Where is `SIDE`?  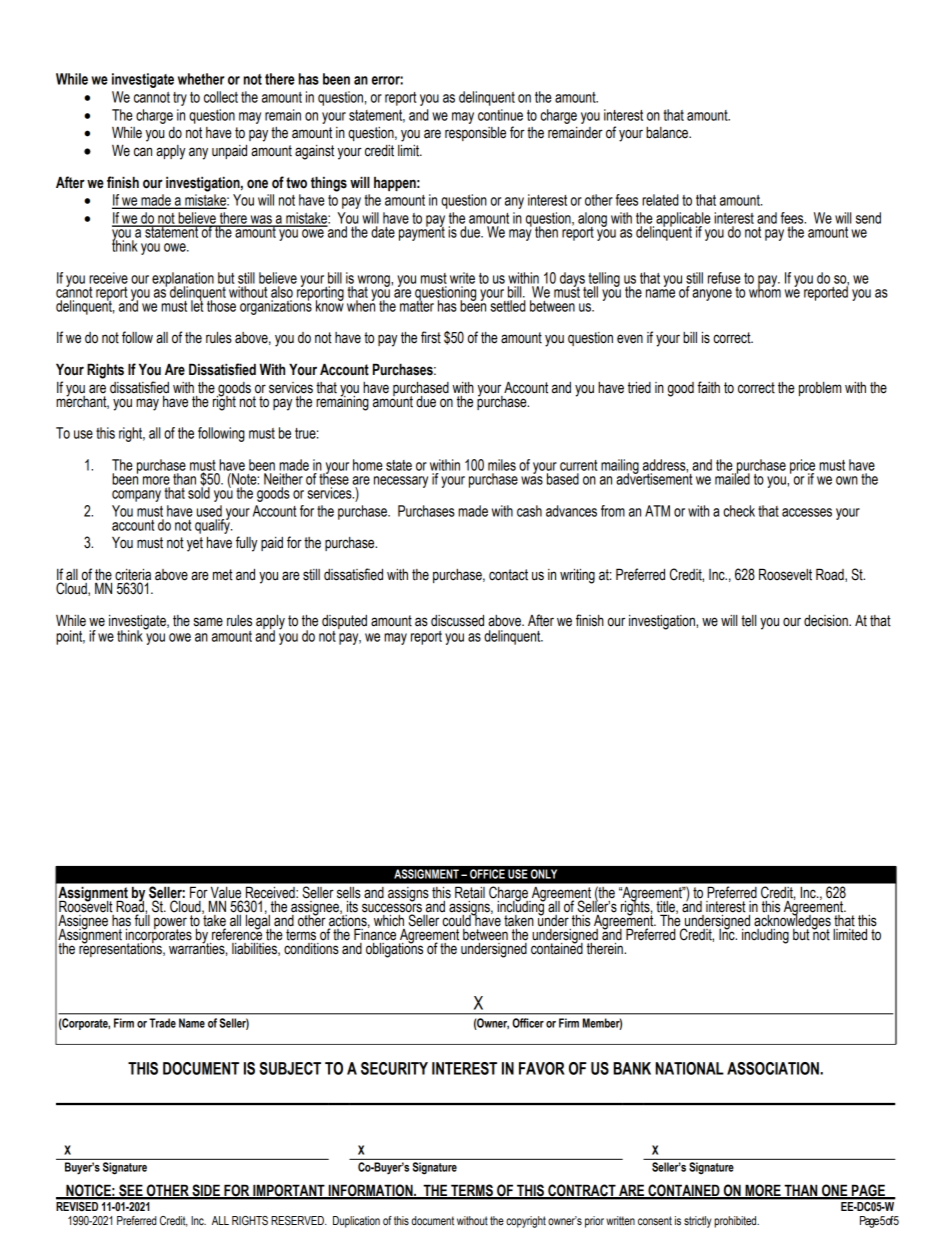
SIDE is located at coordinates (206, 1191).
